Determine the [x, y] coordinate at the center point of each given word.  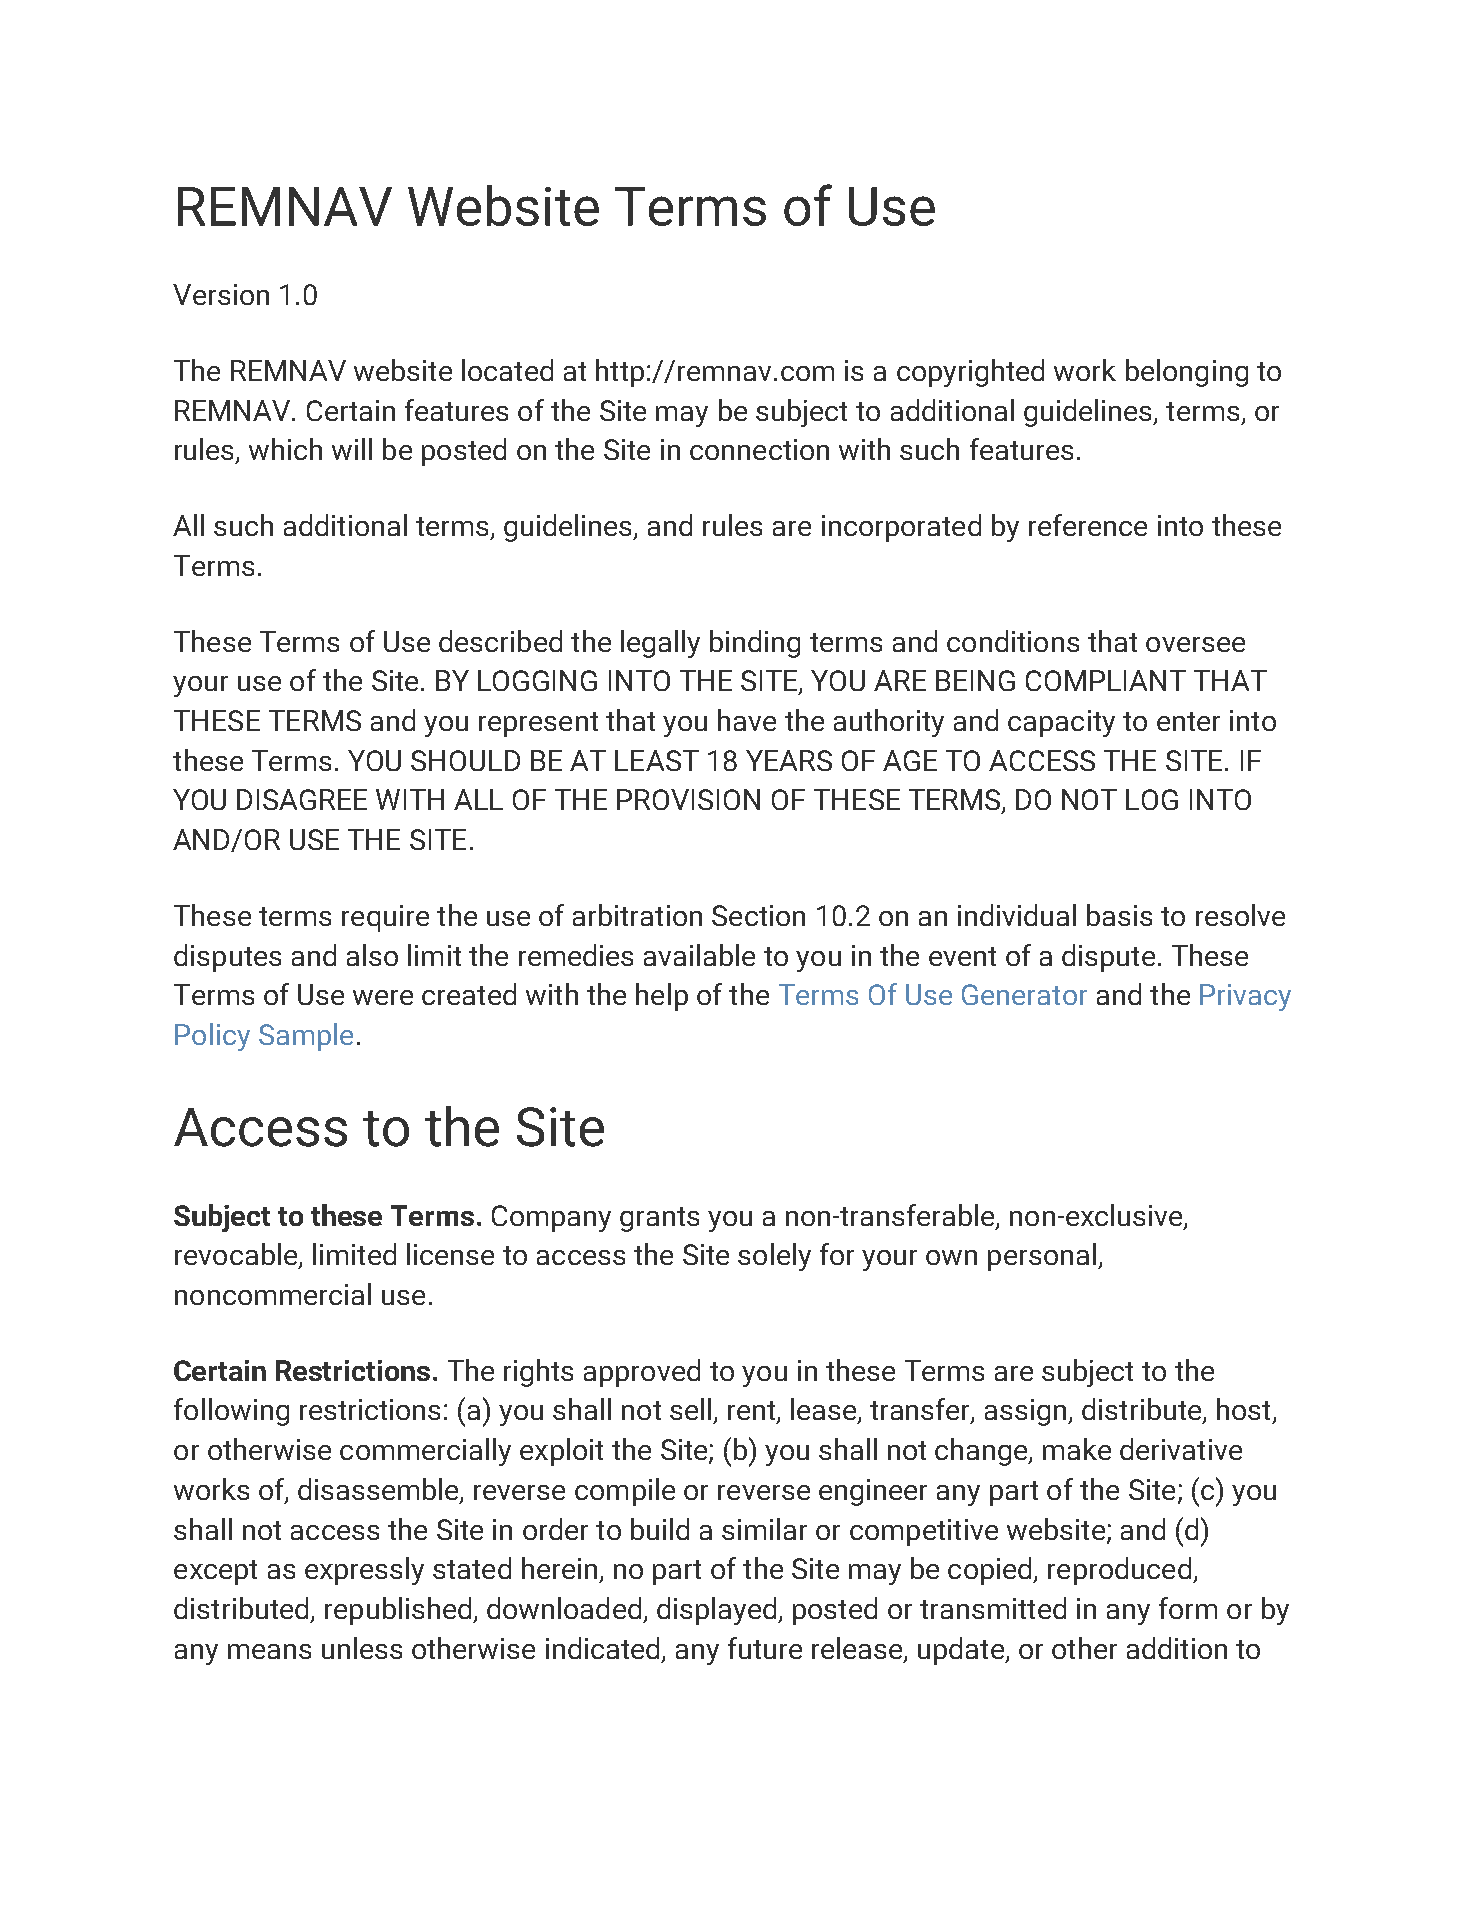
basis [1119, 915]
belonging [1187, 373]
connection [759, 449]
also [372, 955]
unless [362, 1648]
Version [221, 294]
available [699, 955]
